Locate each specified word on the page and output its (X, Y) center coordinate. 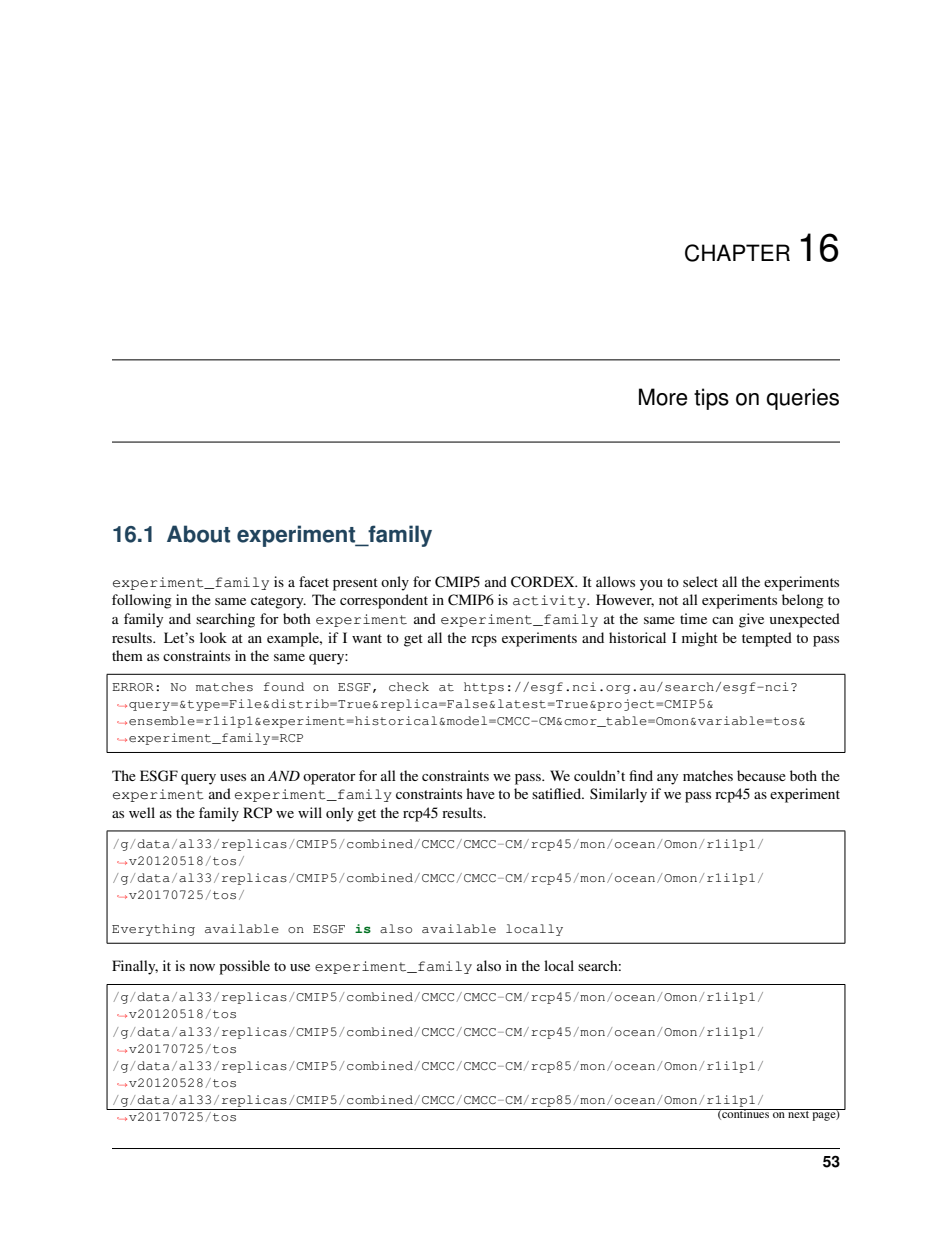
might (700, 639)
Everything (153, 930)
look (213, 637)
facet (314, 581)
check (409, 686)
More (663, 397)
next (798, 1113)
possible (244, 967)
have (480, 793)
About (198, 534)
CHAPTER (737, 253)
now (202, 967)
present (355, 584)
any (667, 779)
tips (711, 399)
